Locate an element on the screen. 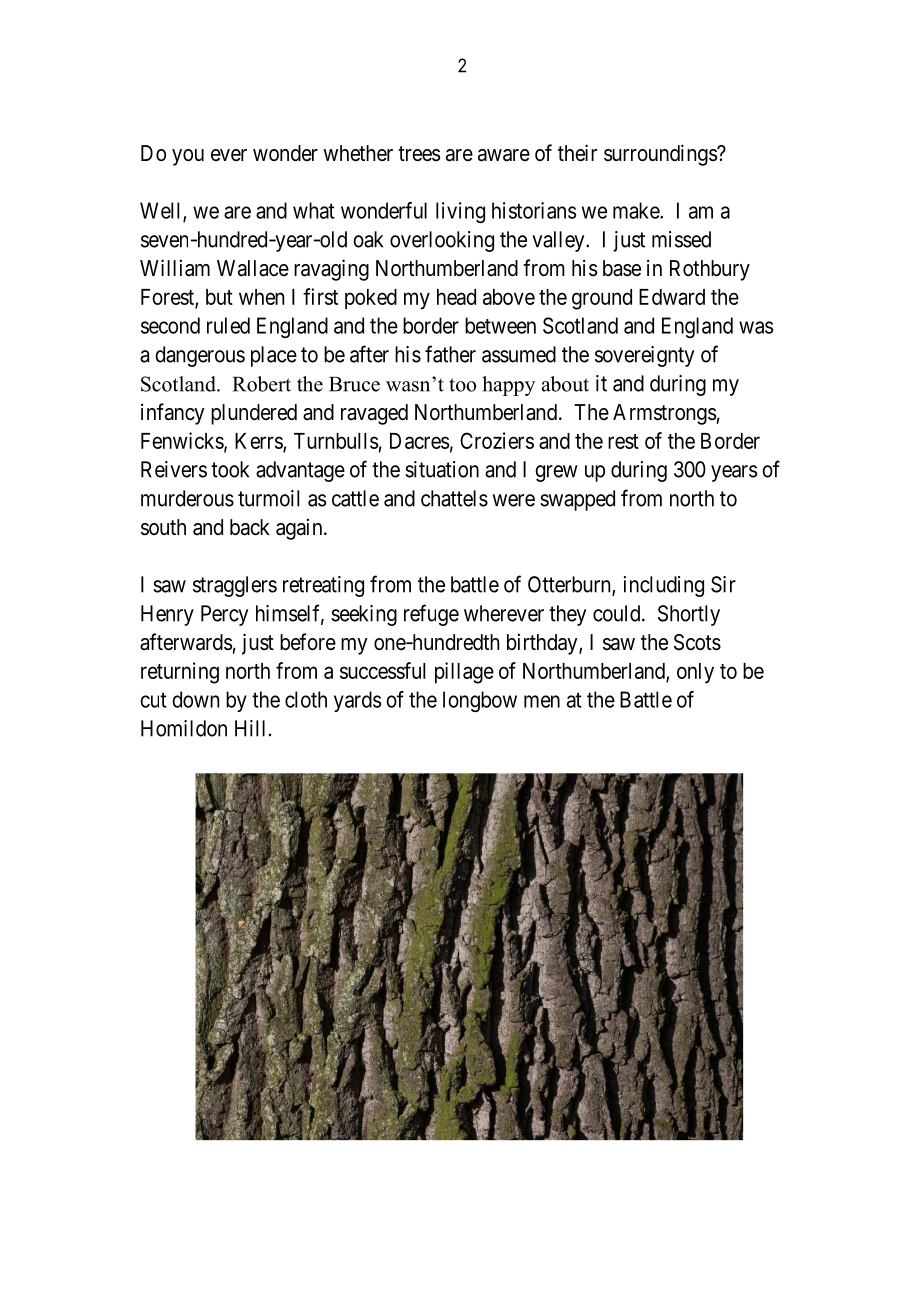 This screenshot has width=924, height=1308. situation is located at coordinates (442, 469).
